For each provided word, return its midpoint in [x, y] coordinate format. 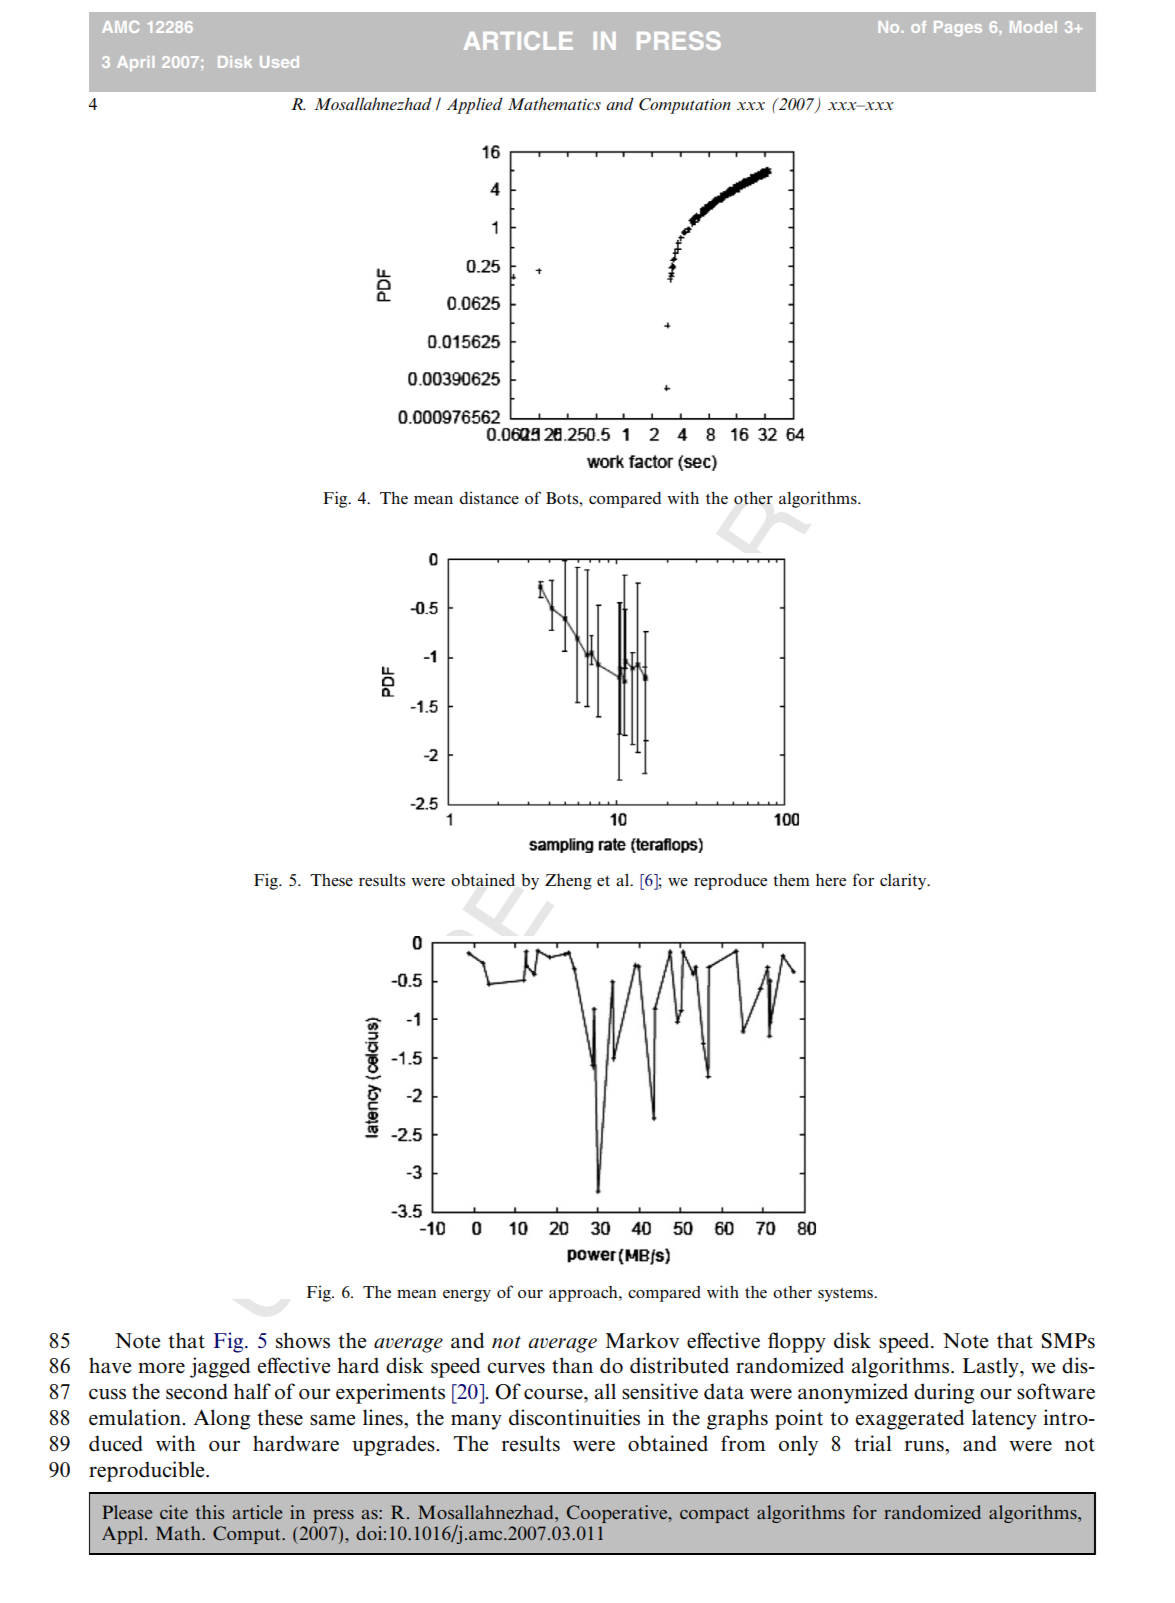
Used [279, 62]
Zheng [568, 882]
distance [489, 497]
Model [1033, 27]
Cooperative [618, 1514]
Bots [563, 498]
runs [925, 1446]
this [209, 1512]
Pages [958, 28]
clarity [904, 881]
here [831, 880]
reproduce [730, 882]
